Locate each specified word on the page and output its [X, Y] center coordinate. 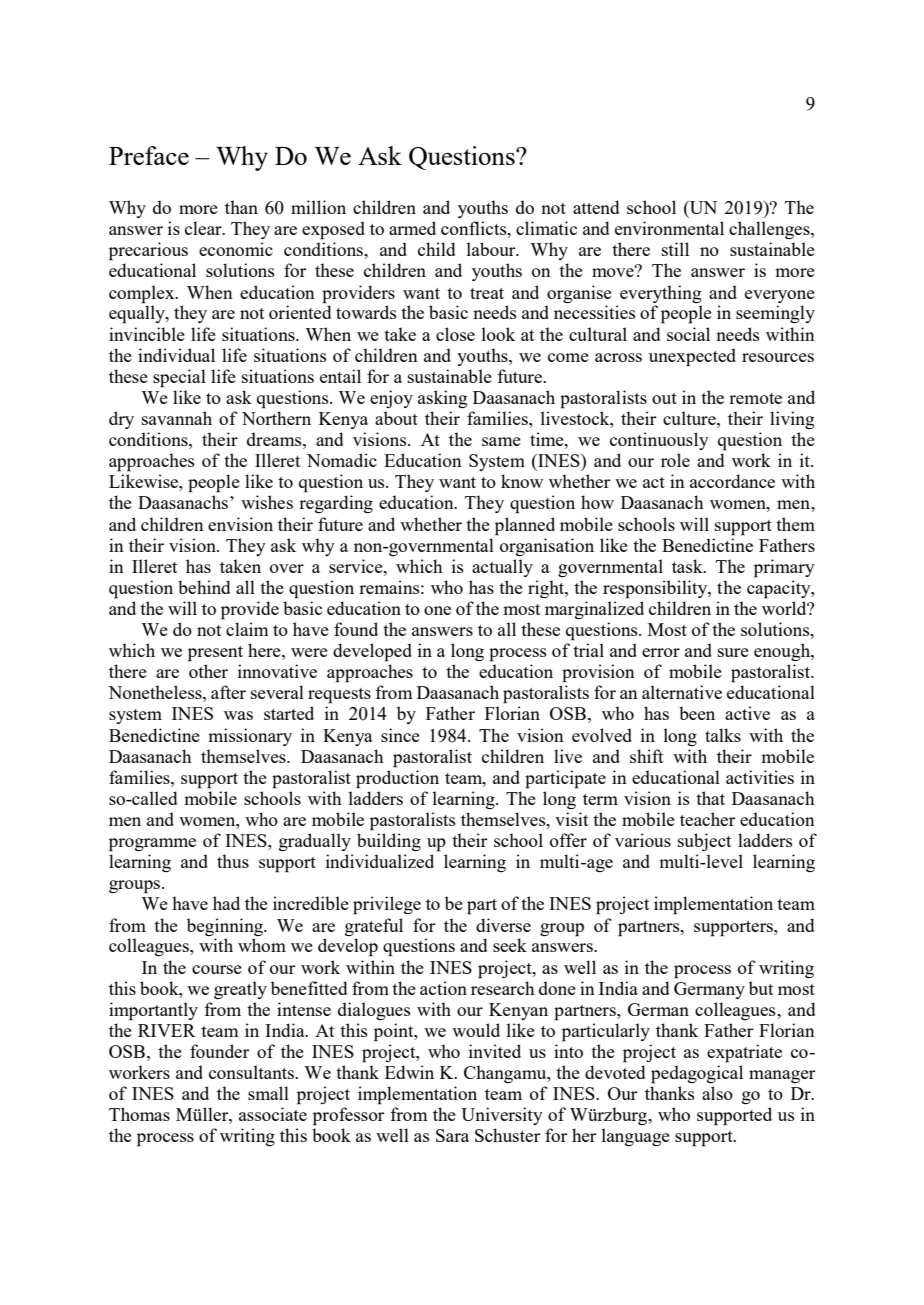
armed [412, 228]
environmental [669, 228]
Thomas [139, 1114]
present [215, 654]
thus [233, 861]
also [717, 1093]
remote [755, 398]
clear [204, 228]
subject [704, 842]
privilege [387, 905]
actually [502, 568]
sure [733, 652]
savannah [177, 418]
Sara [452, 1135]
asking [443, 399]
